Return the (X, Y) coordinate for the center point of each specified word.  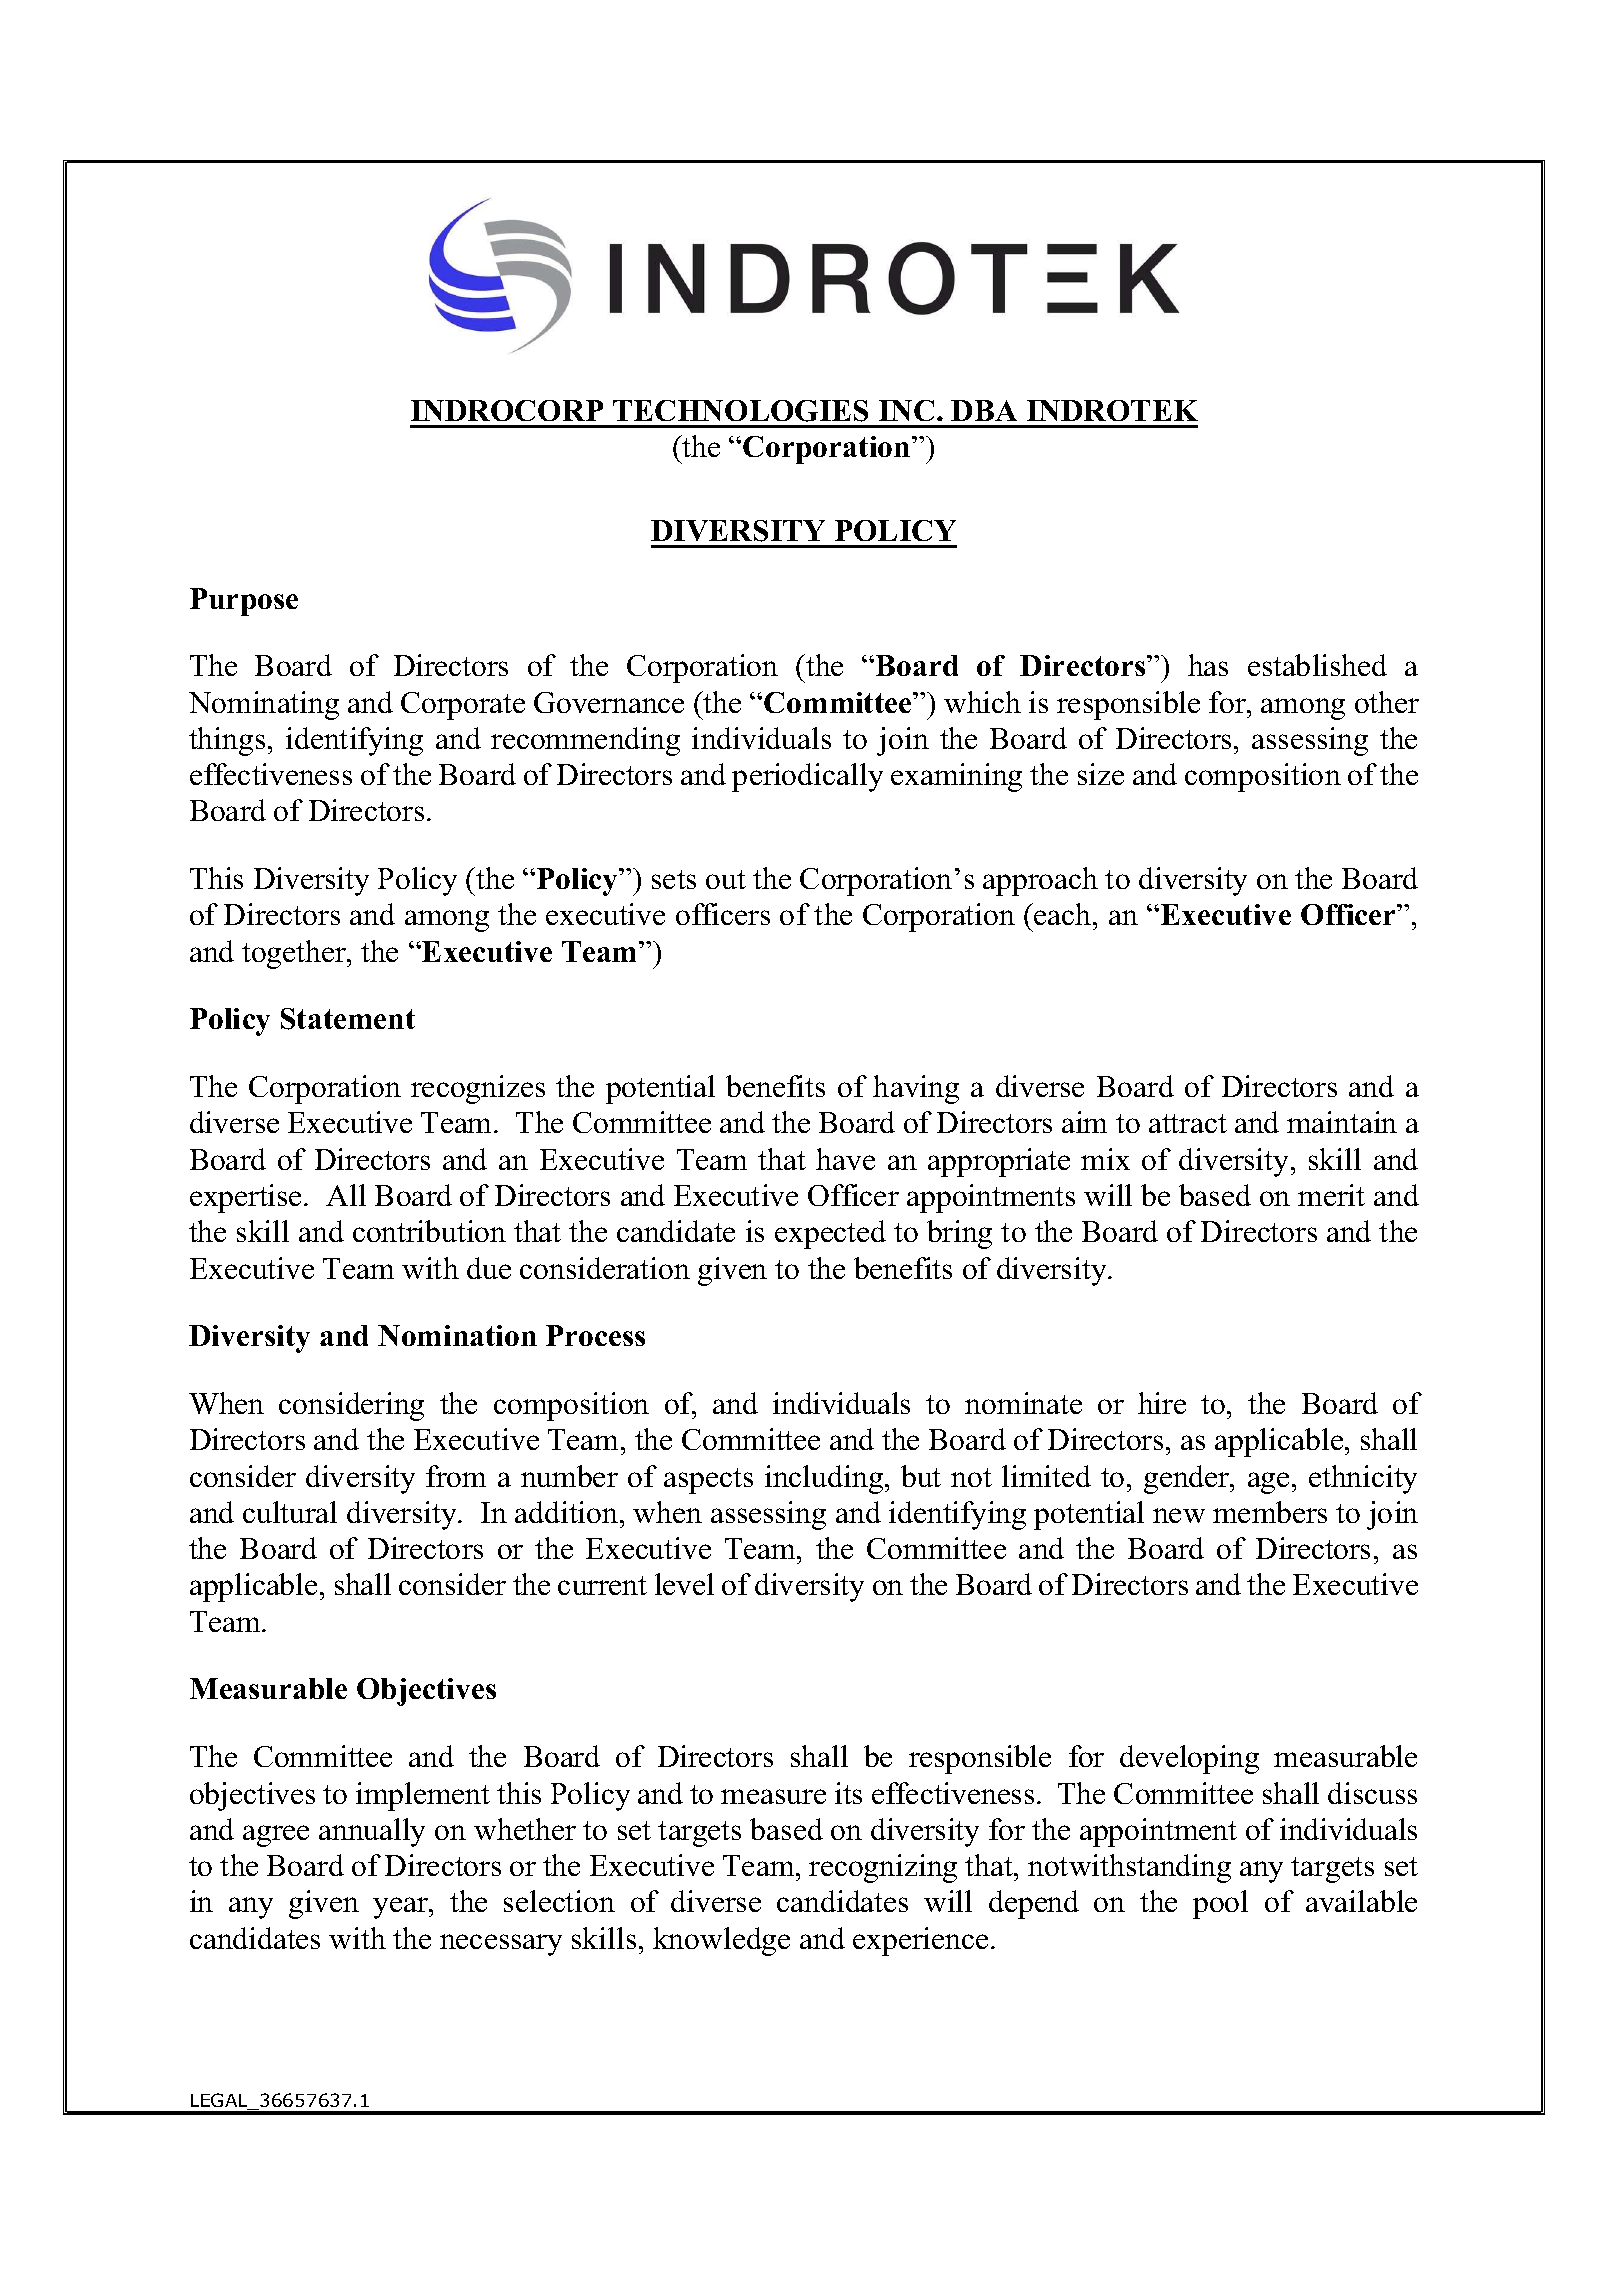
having (916, 1089)
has (1208, 665)
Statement (348, 1019)
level (684, 1584)
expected (830, 1234)
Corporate (463, 706)
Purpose (244, 602)
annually (372, 1832)
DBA (984, 410)
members (1270, 1512)
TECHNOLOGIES (740, 411)
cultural (290, 1512)
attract (1188, 1123)
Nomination (457, 1335)
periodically (807, 777)
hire (1162, 1403)
